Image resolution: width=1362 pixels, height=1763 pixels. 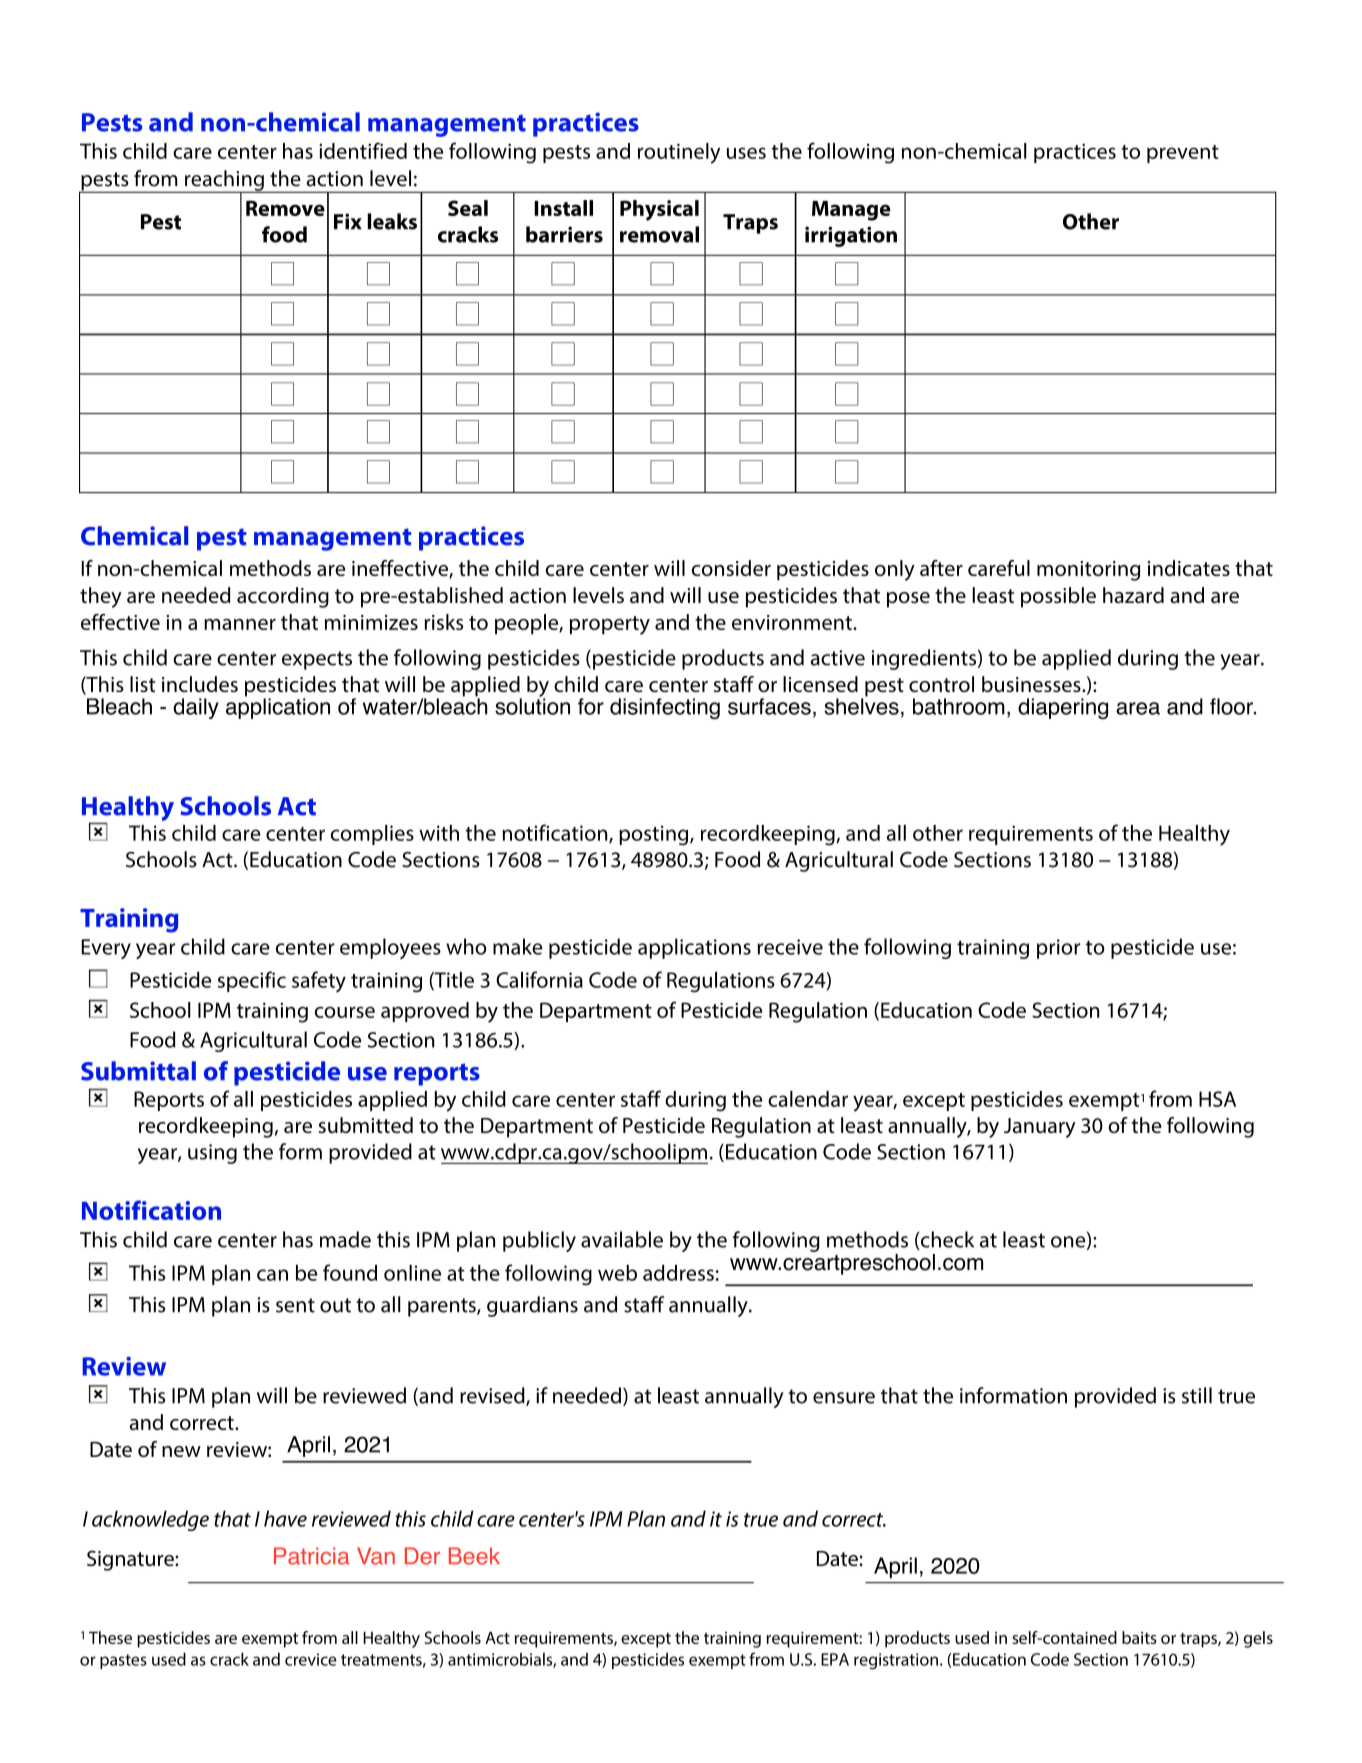 I want to click on specific, so click(x=252, y=981).
